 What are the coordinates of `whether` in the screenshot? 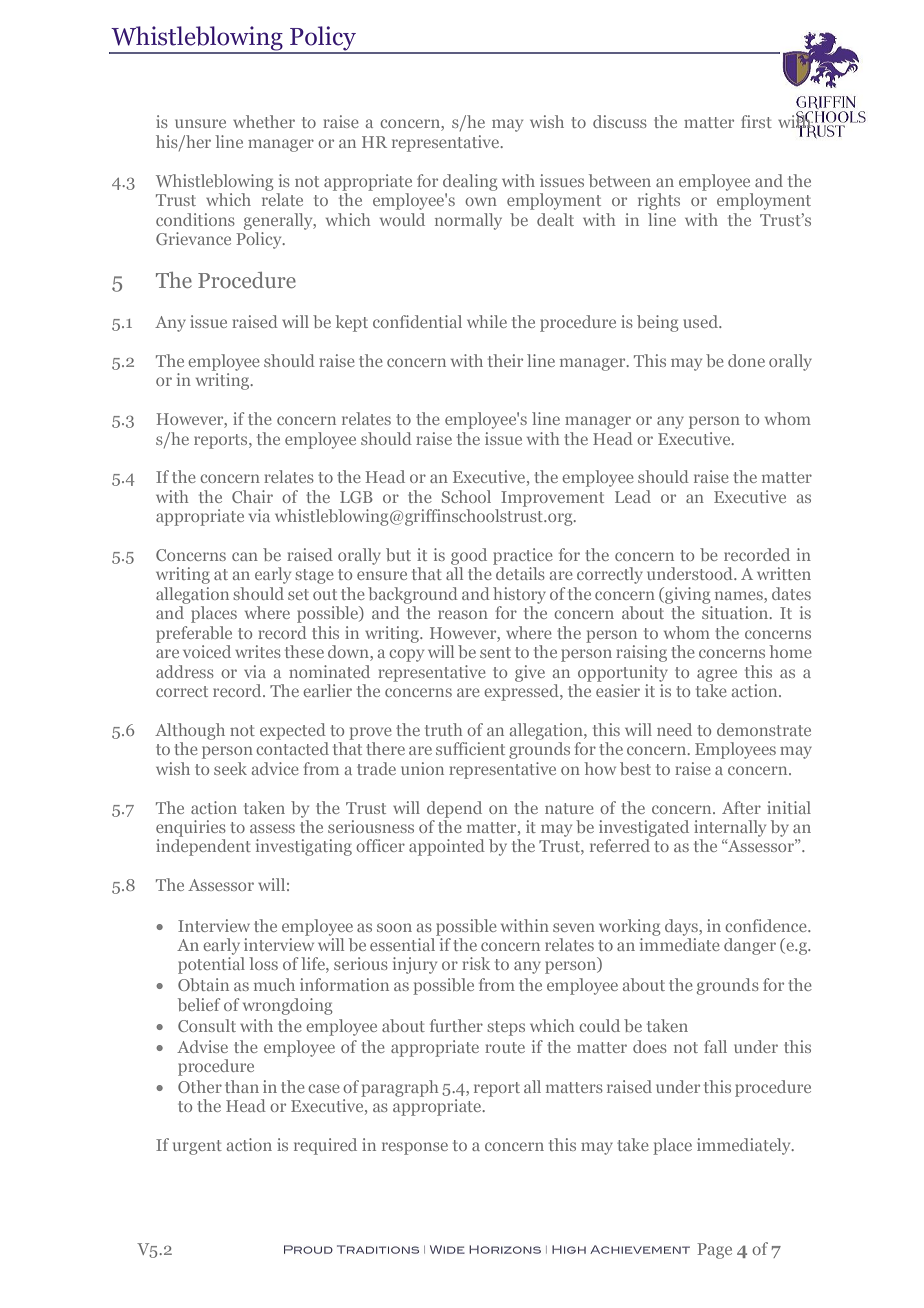 It's located at (264, 121).
